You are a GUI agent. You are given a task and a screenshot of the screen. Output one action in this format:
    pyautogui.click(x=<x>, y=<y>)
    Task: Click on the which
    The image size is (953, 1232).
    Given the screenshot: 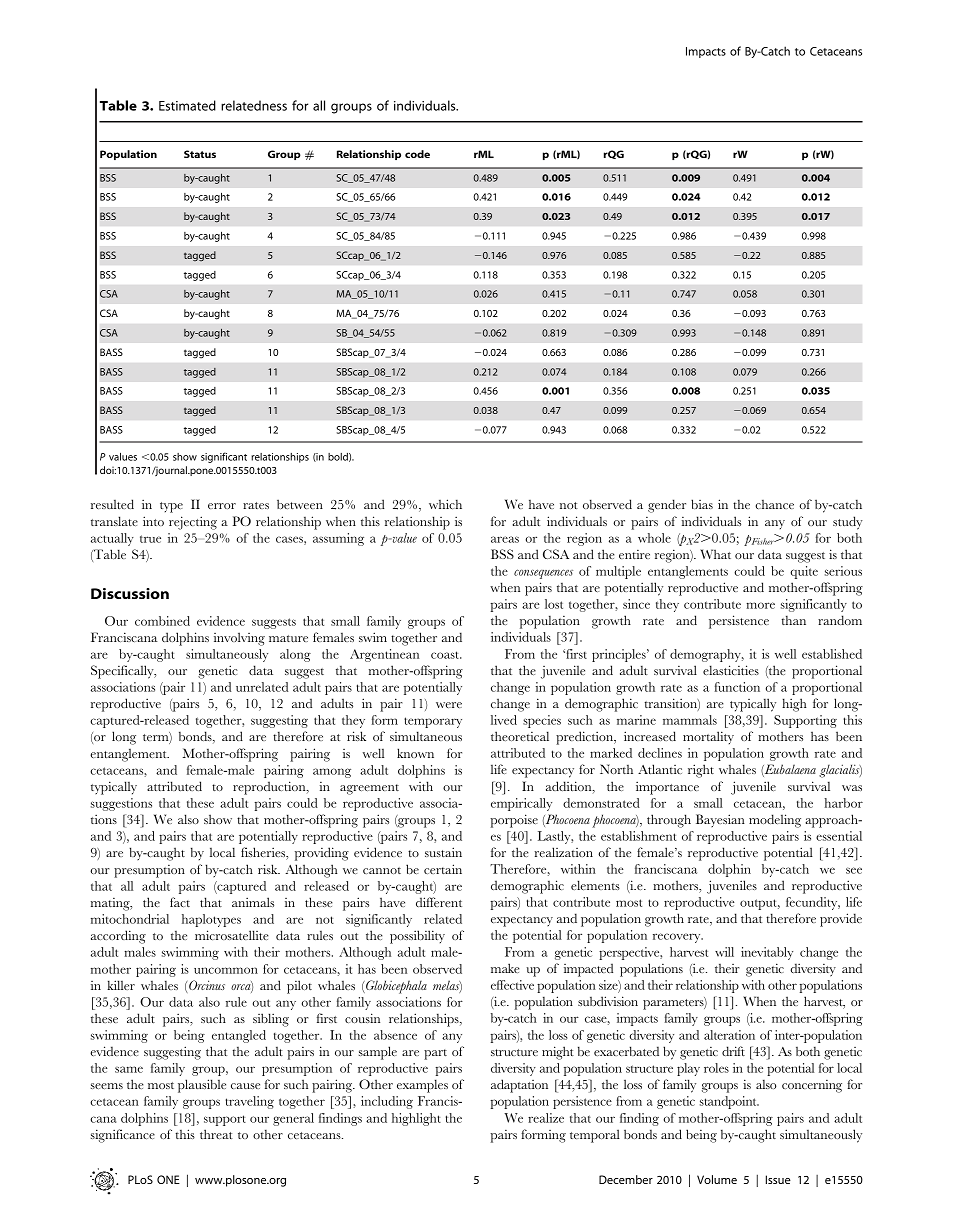 What is the action you would take?
    pyautogui.click(x=445, y=504)
